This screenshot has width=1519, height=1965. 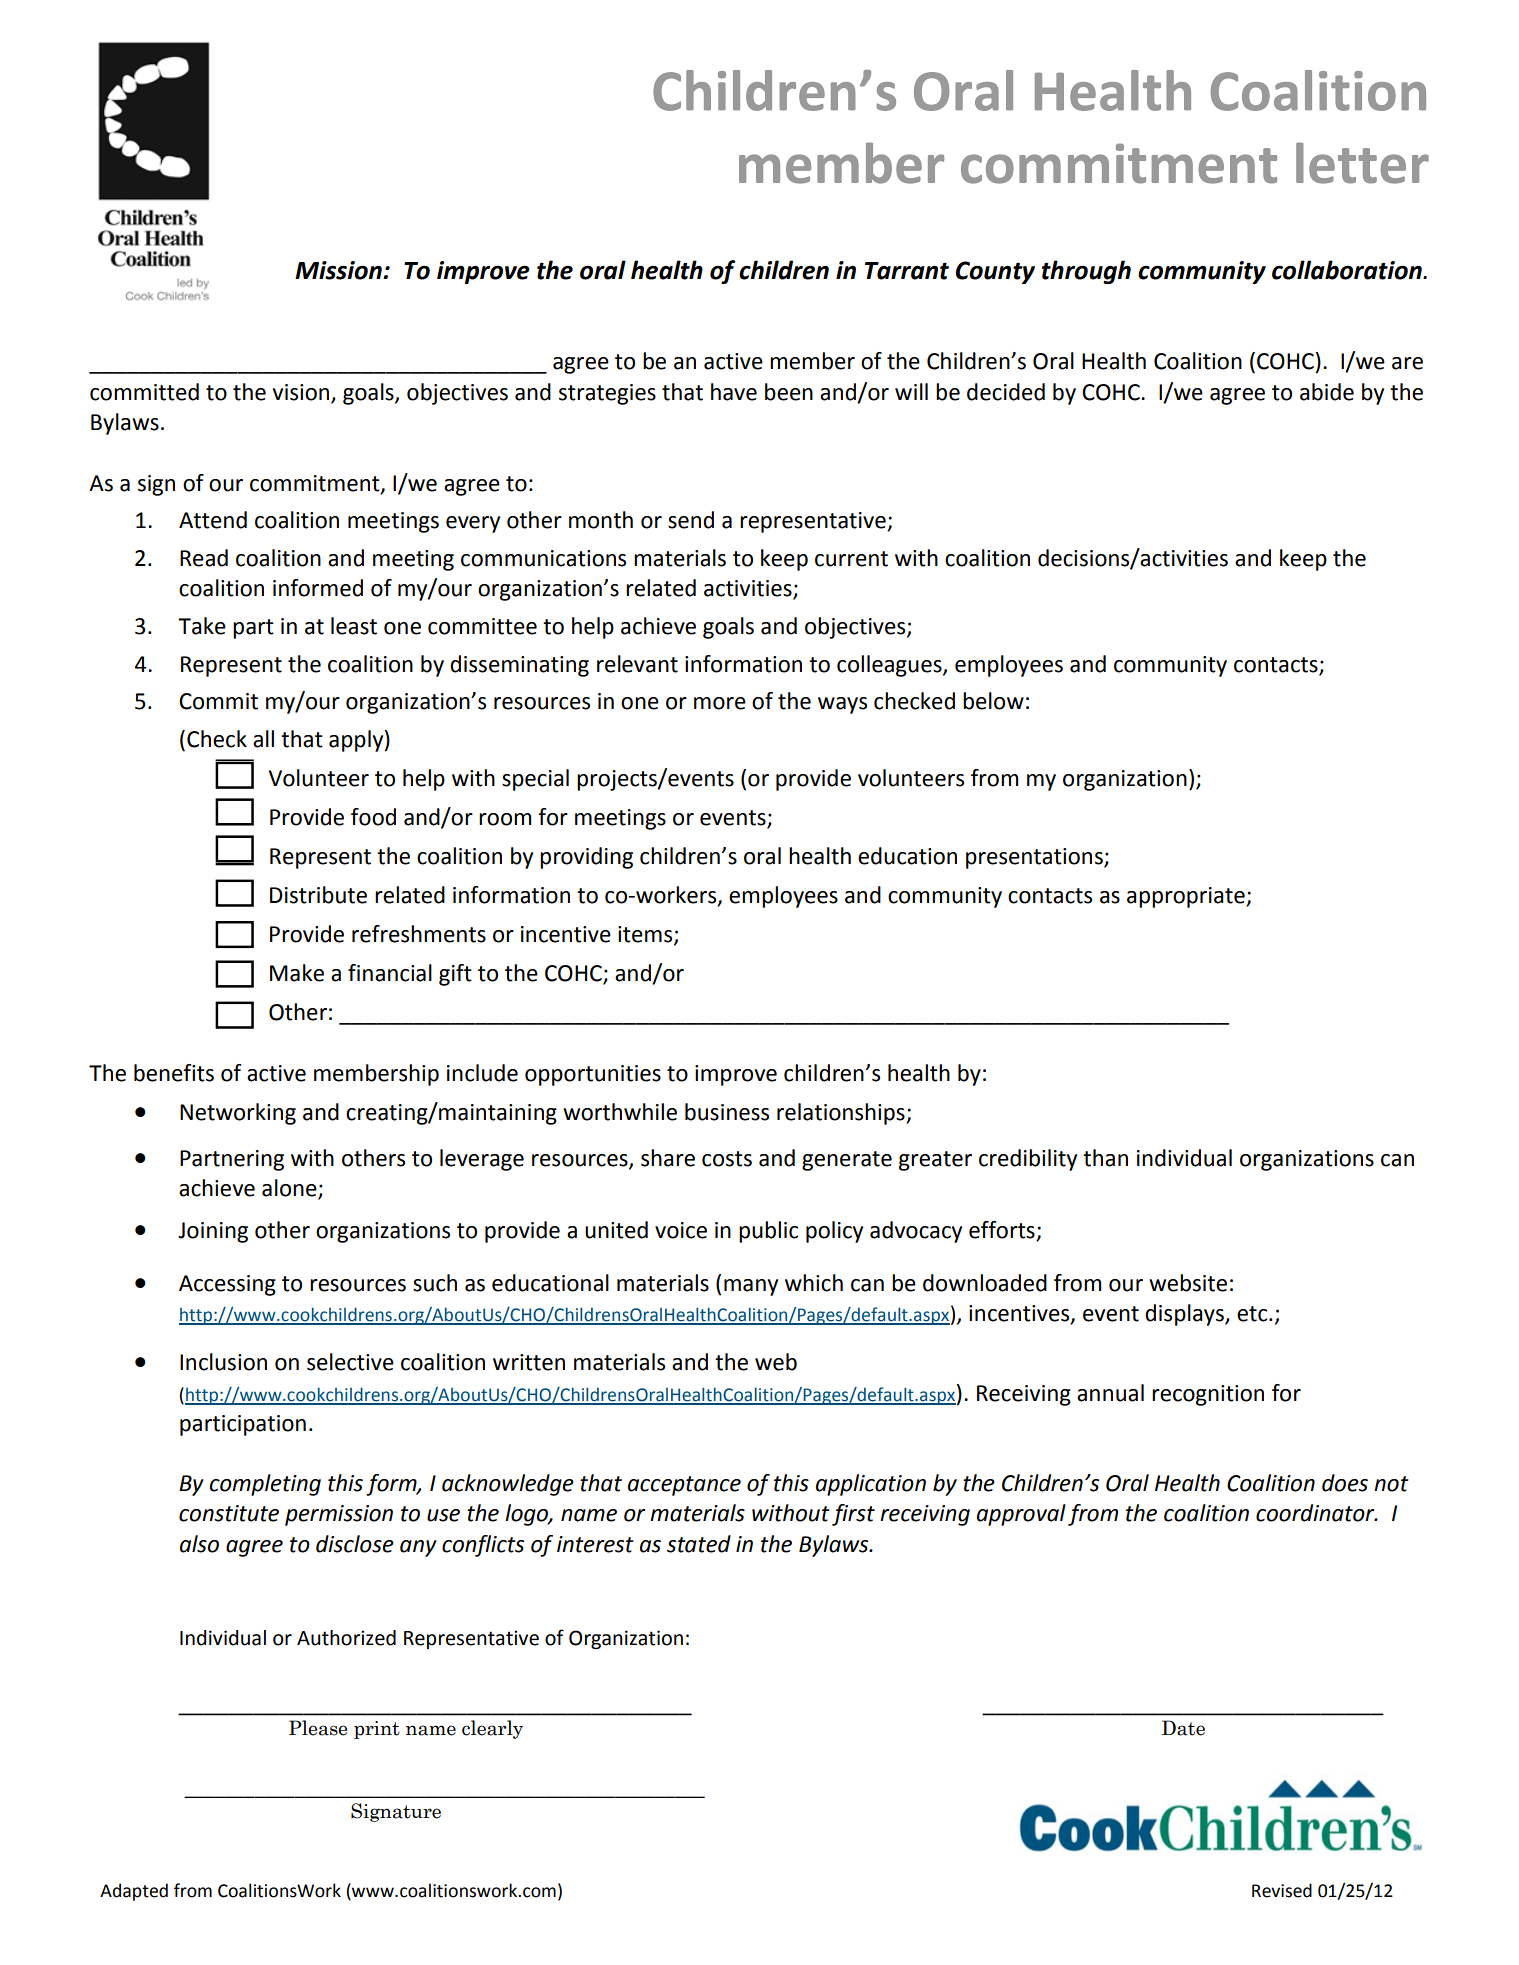 I want to click on Tarrant, so click(x=907, y=271).
